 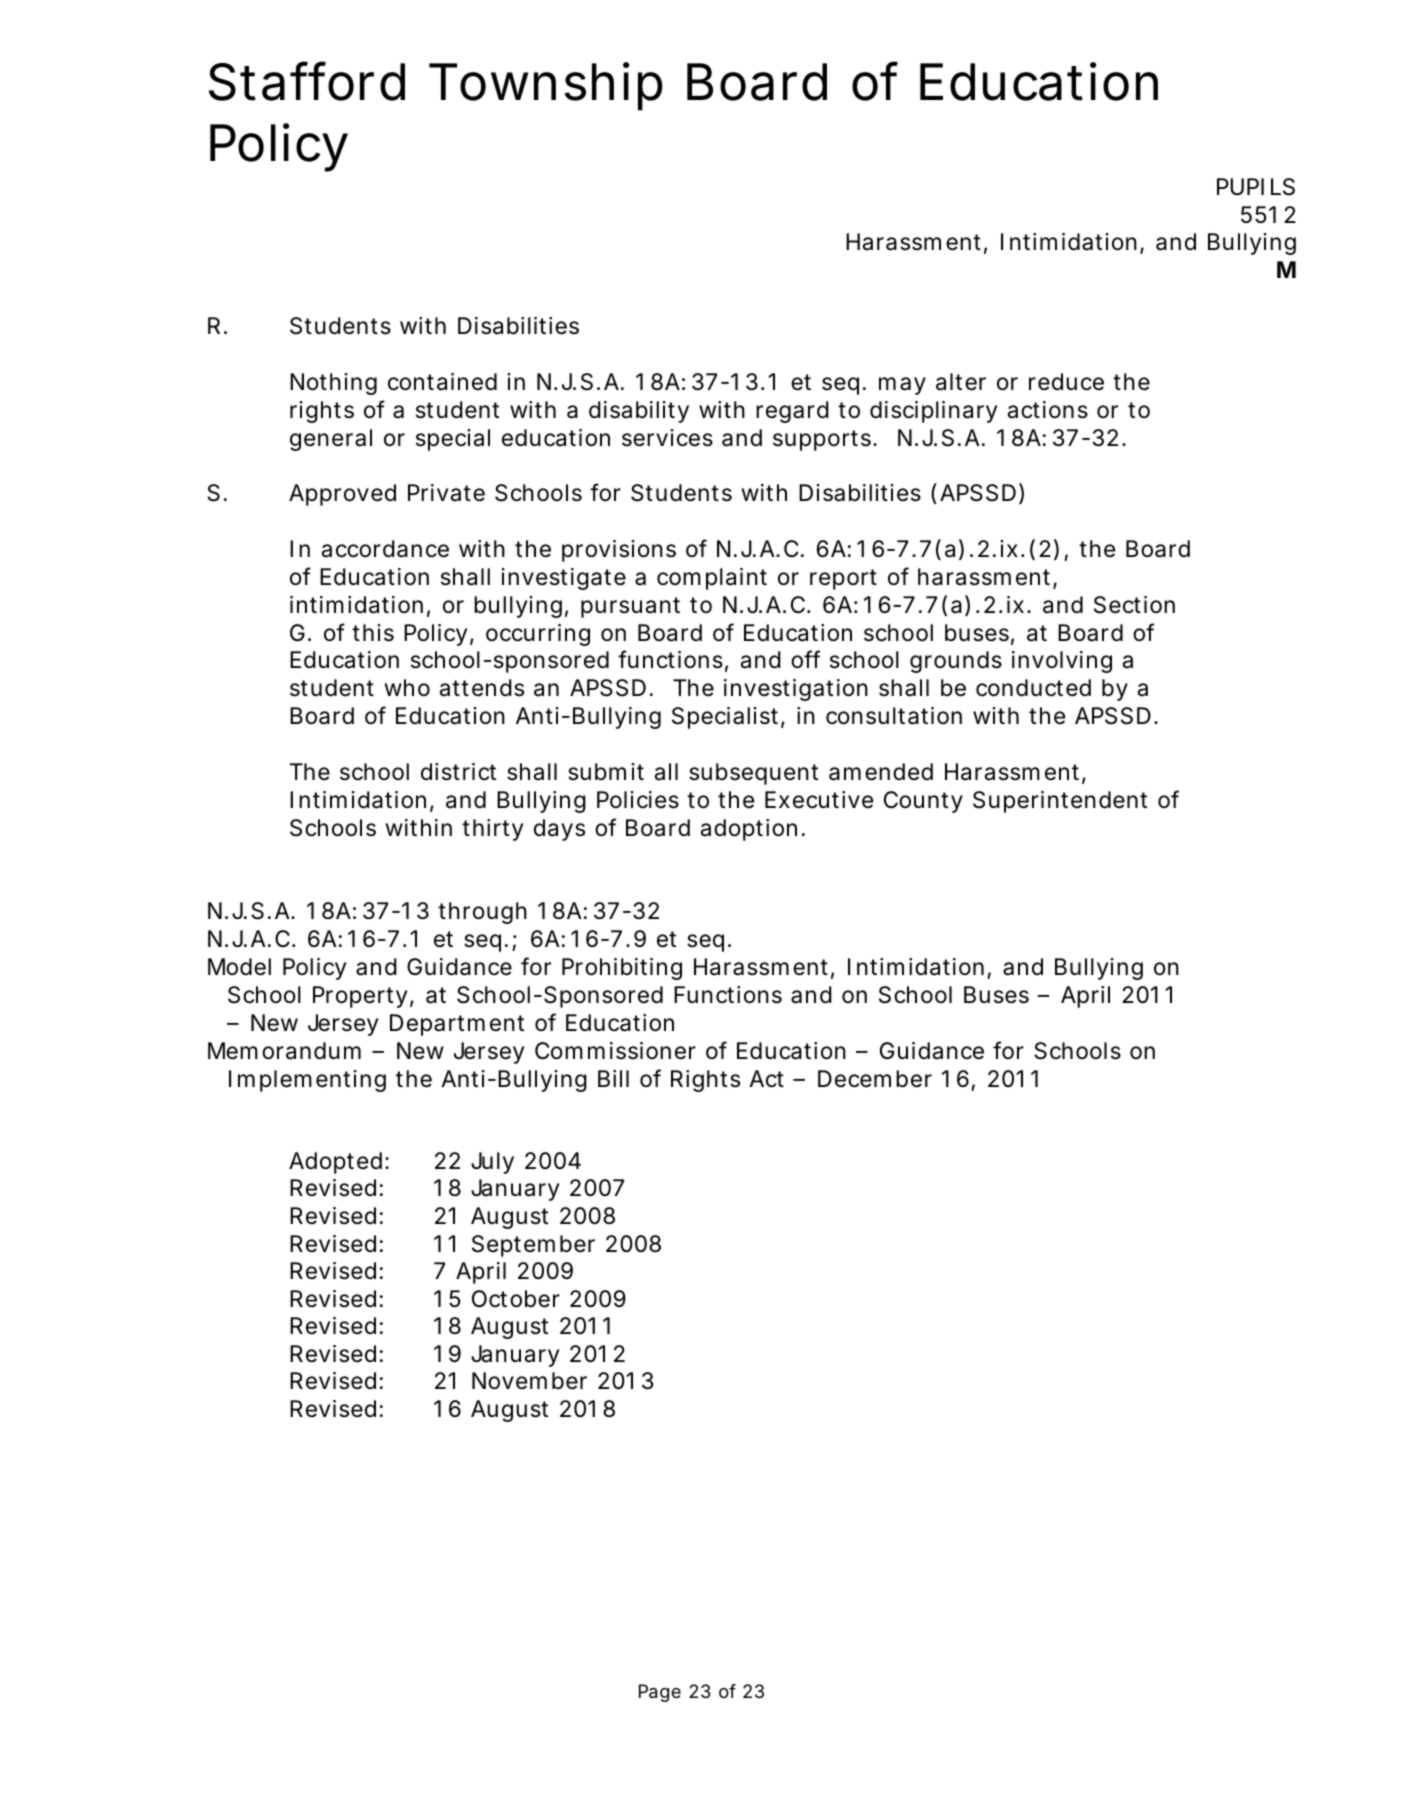 I want to click on Stafford, so click(x=307, y=81).
